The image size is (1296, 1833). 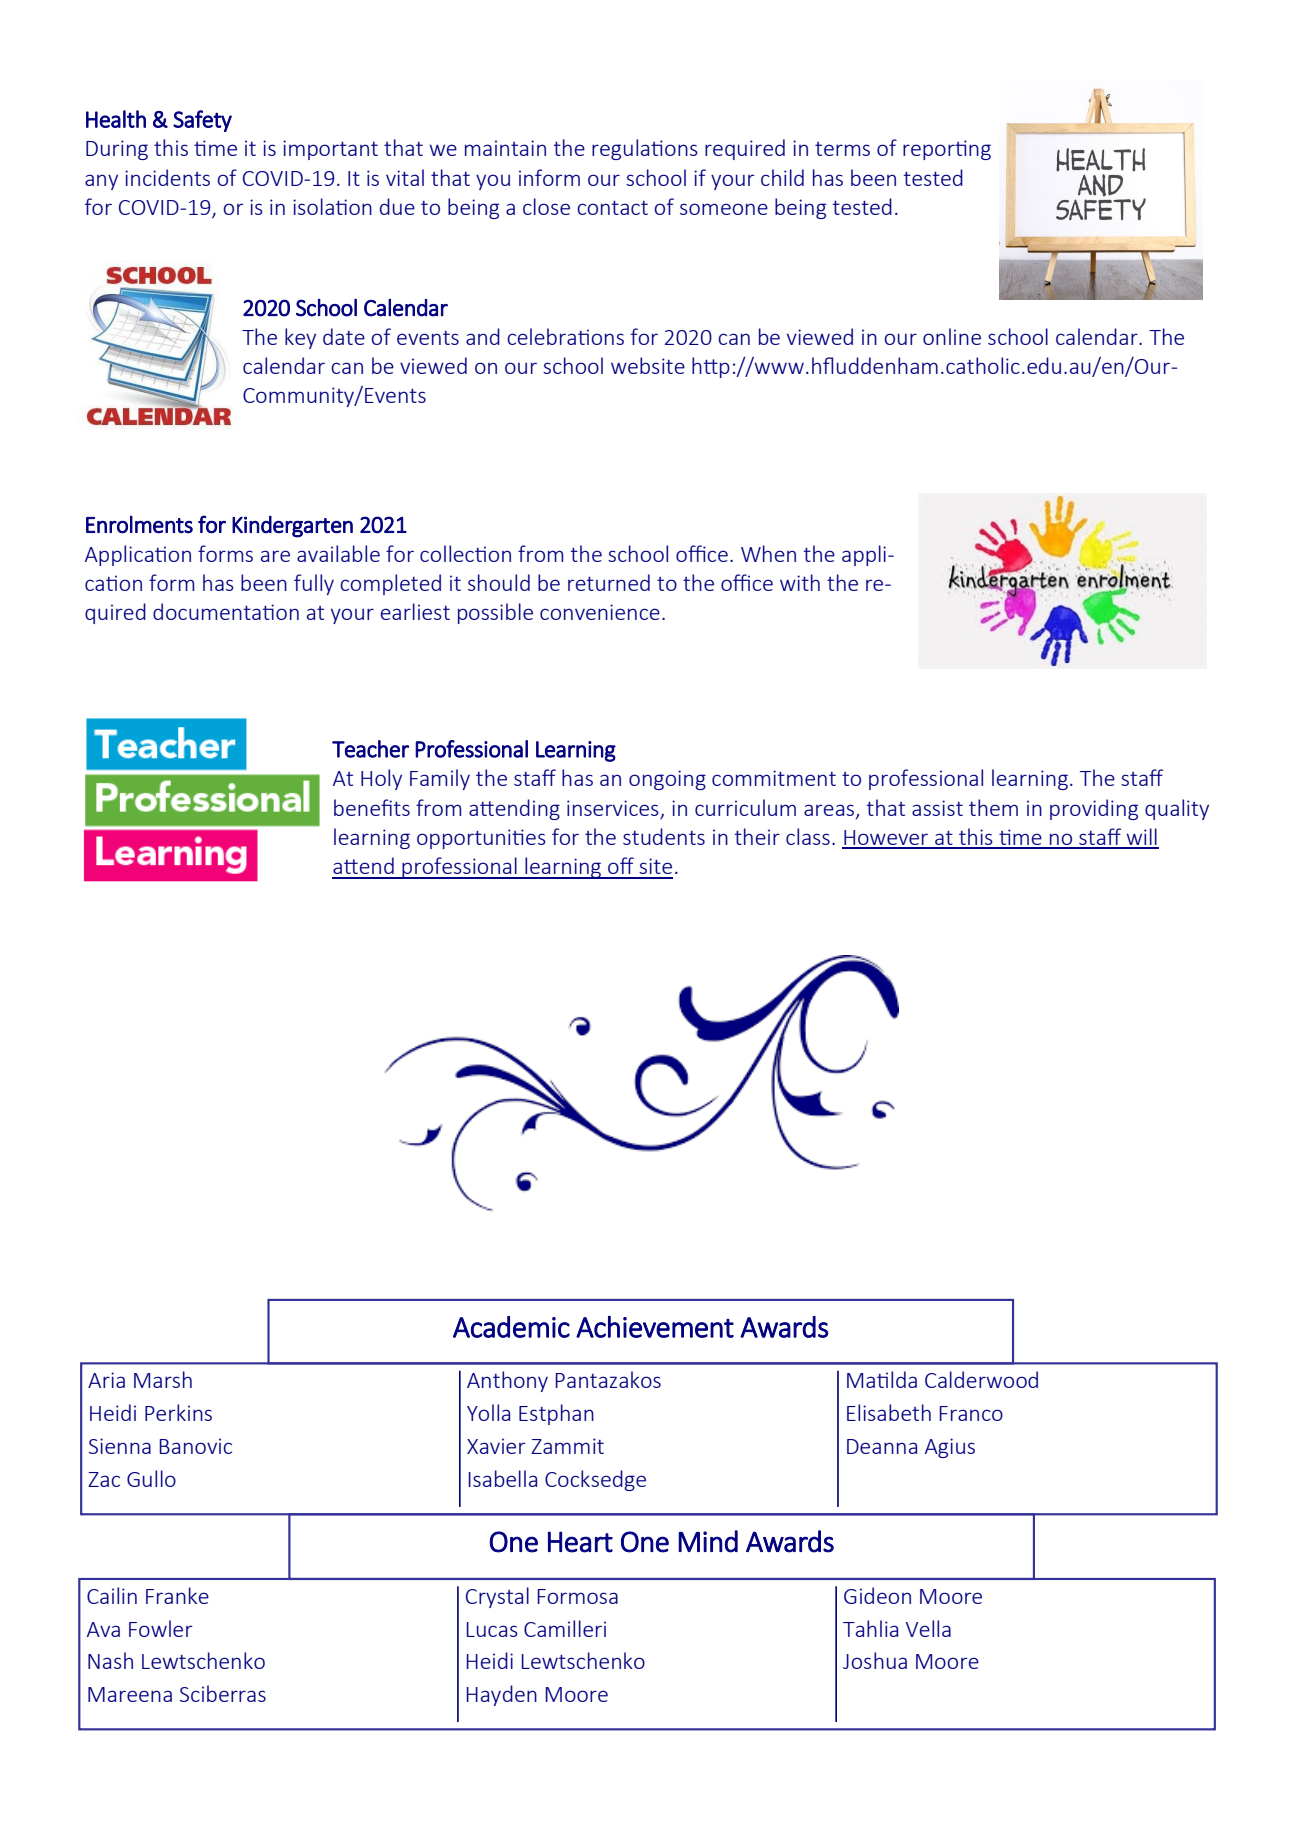 I want to click on Joshua, so click(x=875, y=1660).
